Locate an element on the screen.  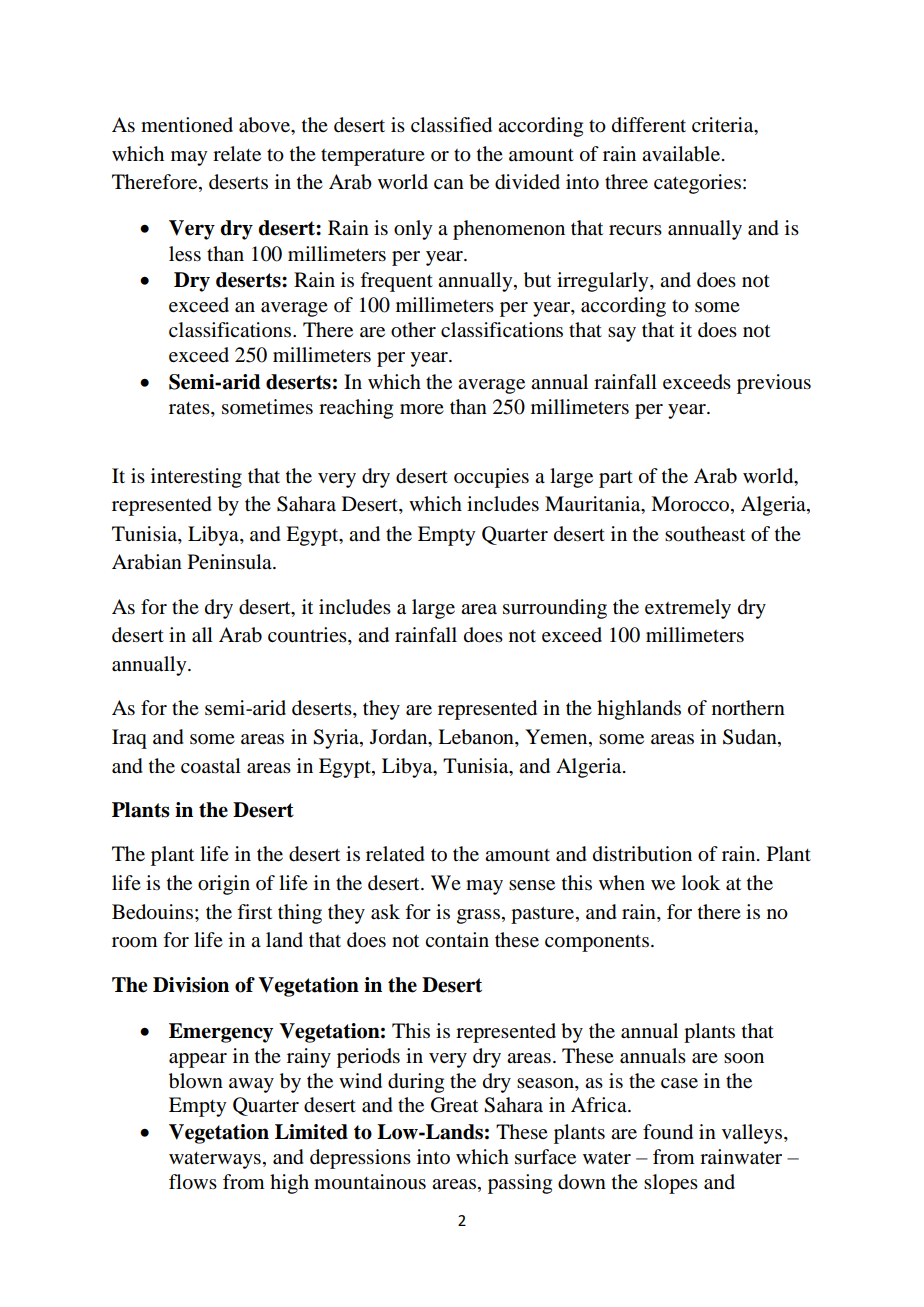
coastal is located at coordinates (211, 766).
